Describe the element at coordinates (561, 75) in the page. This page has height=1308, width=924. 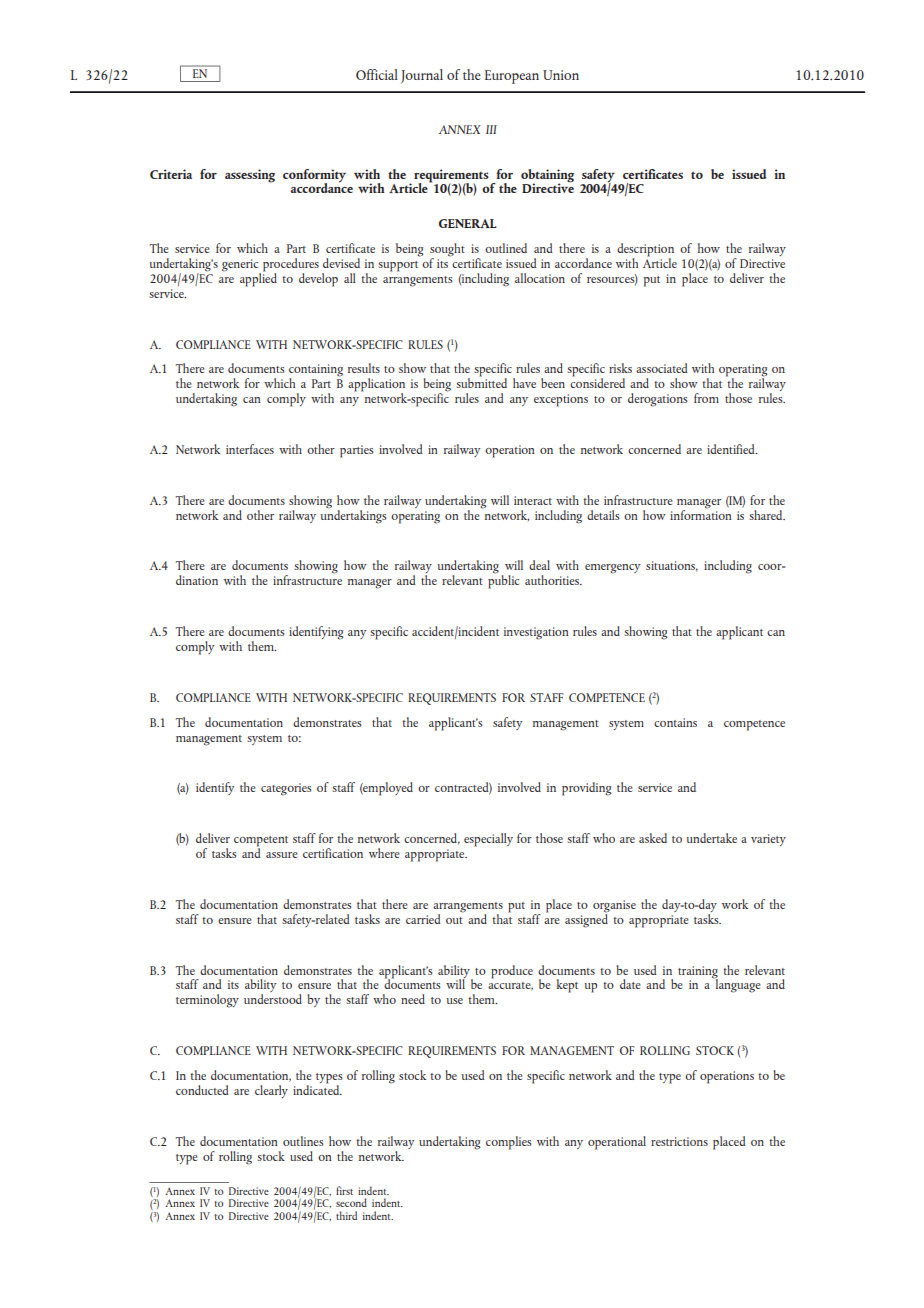
I see `Union` at that location.
